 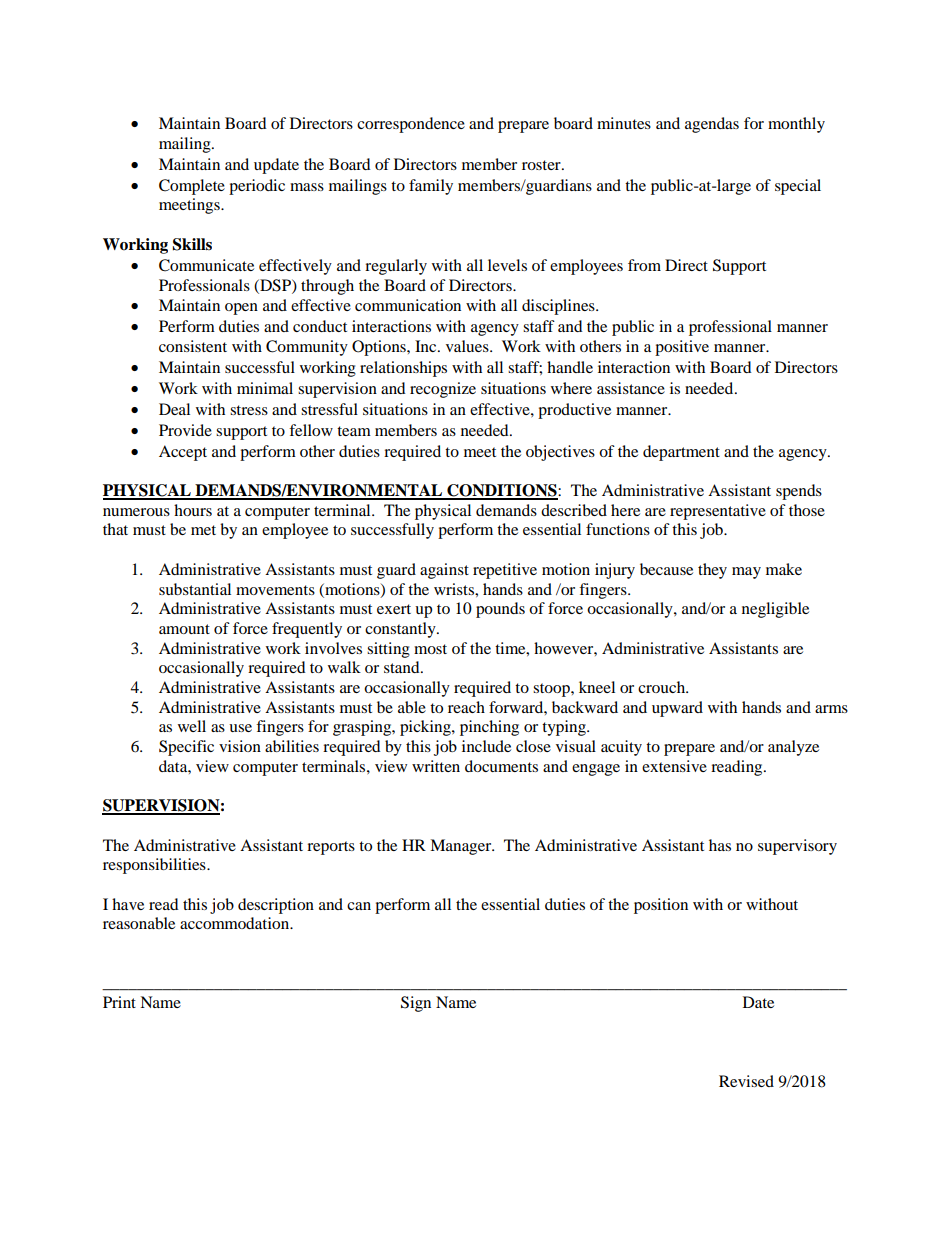 I want to click on negligible, so click(x=775, y=610).
